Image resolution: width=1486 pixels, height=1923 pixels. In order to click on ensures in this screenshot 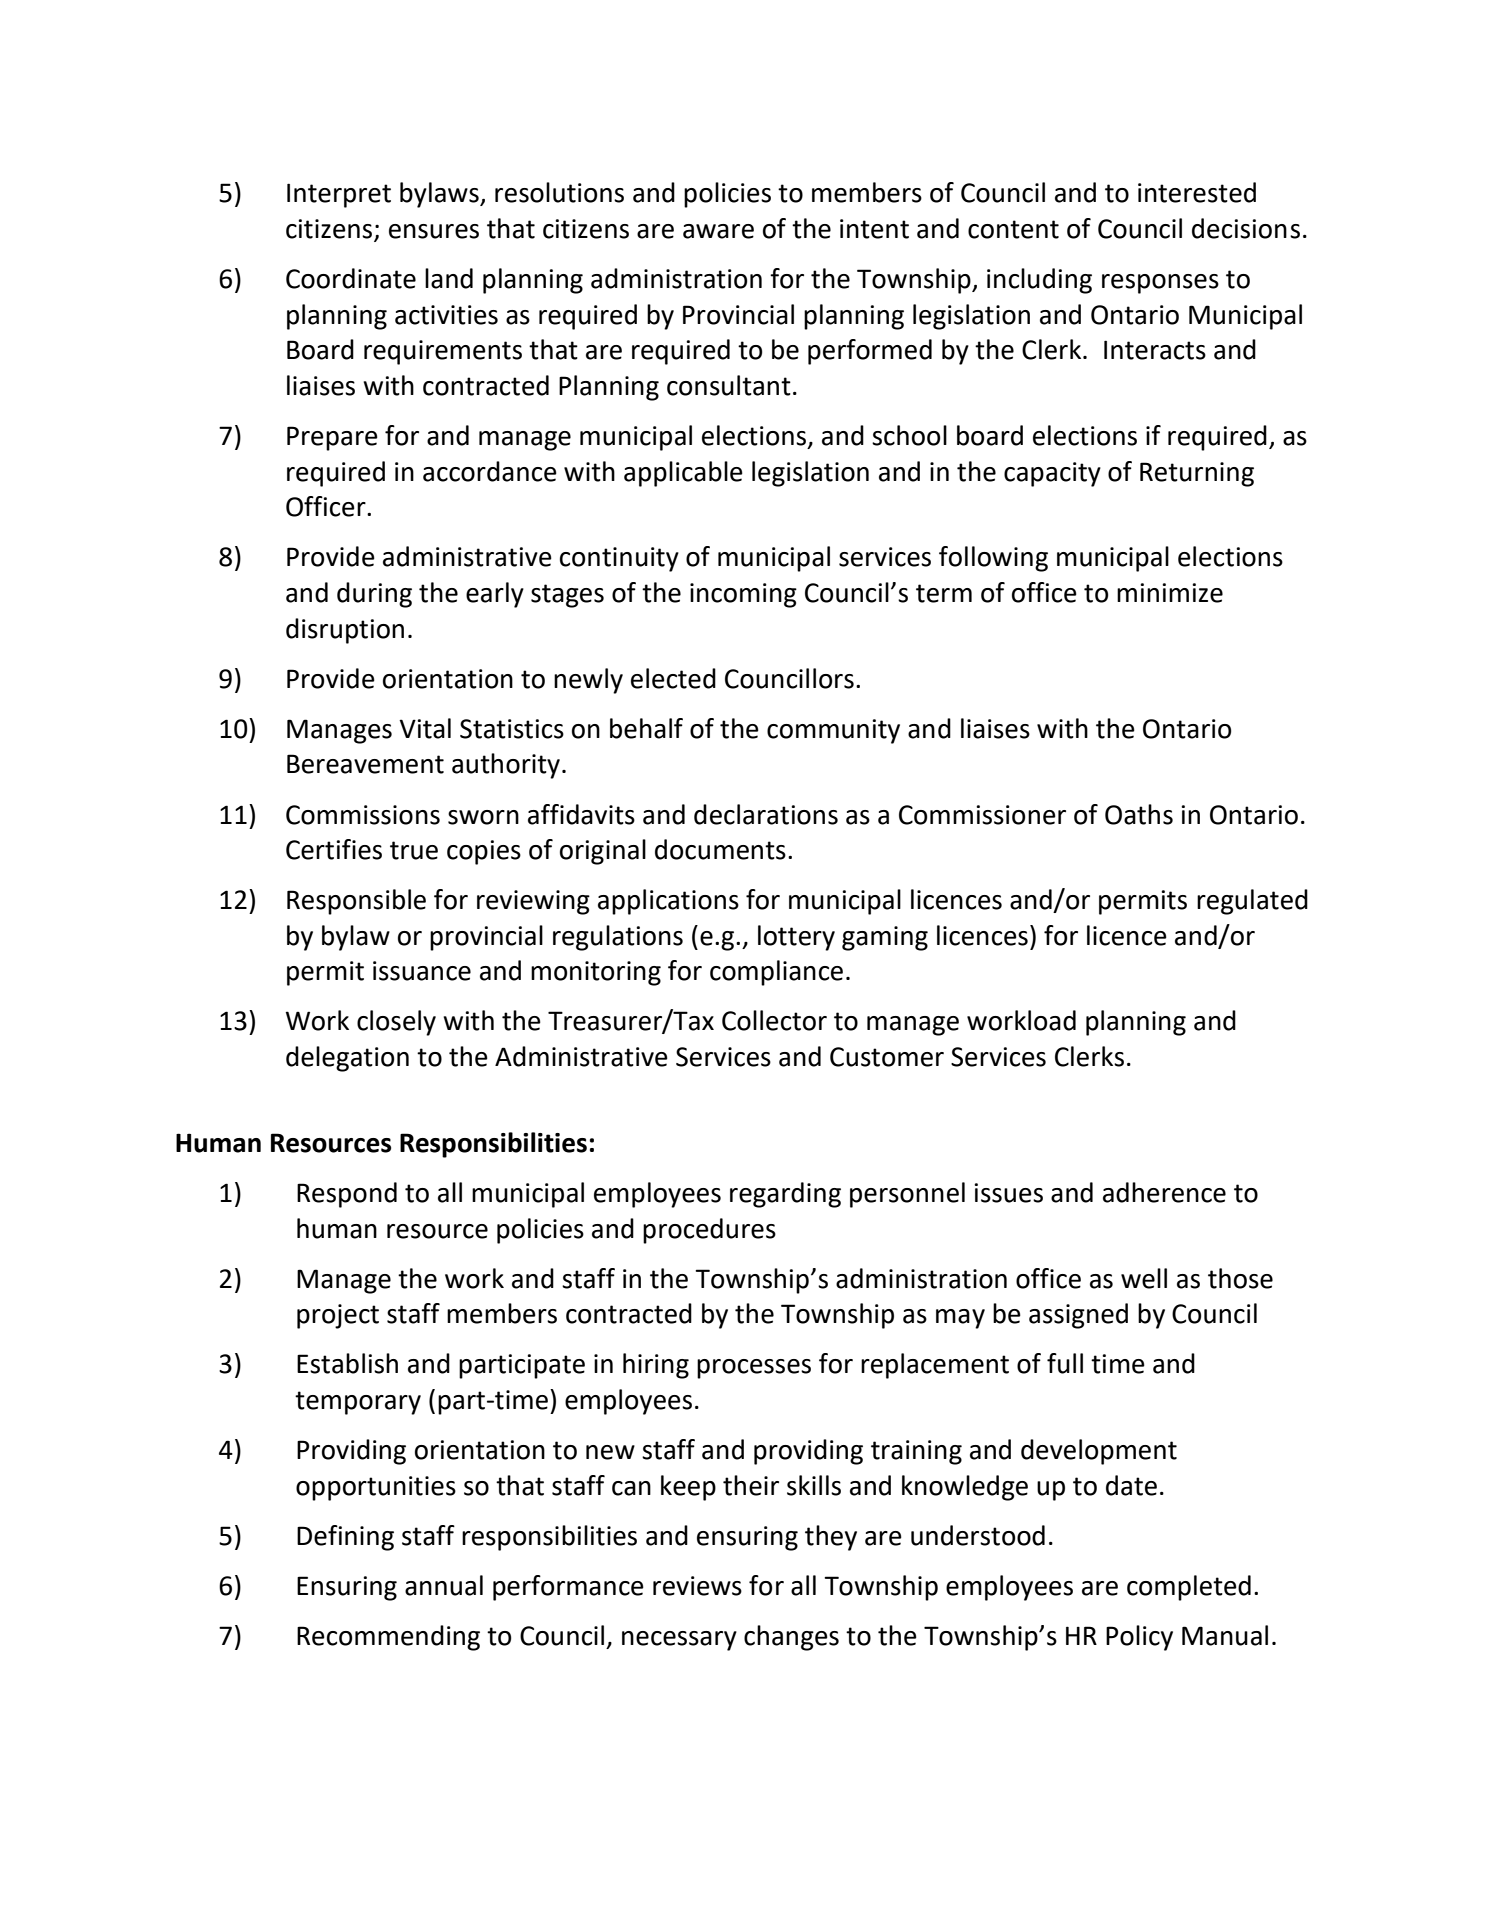, I will do `click(434, 231)`.
